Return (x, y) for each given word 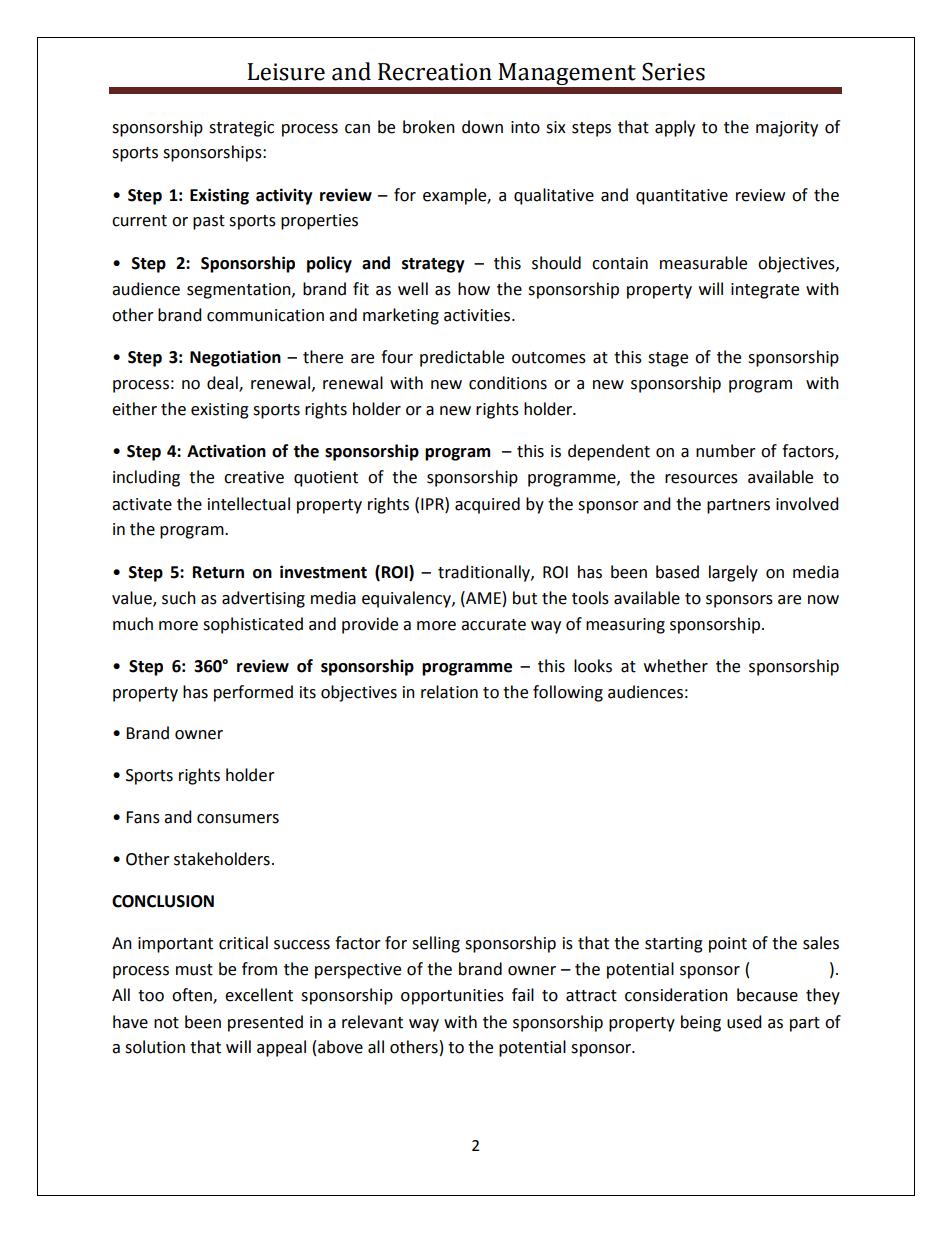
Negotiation (235, 358)
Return (218, 572)
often (193, 996)
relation (449, 692)
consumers (238, 819)
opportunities (452, 997)
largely (733, 573)
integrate (765, 291)
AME (482, 597)
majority (787, 129)
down (482, 127)
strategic (241, 129)
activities (478, 315)
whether (676, 666)
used (744, 1022)
